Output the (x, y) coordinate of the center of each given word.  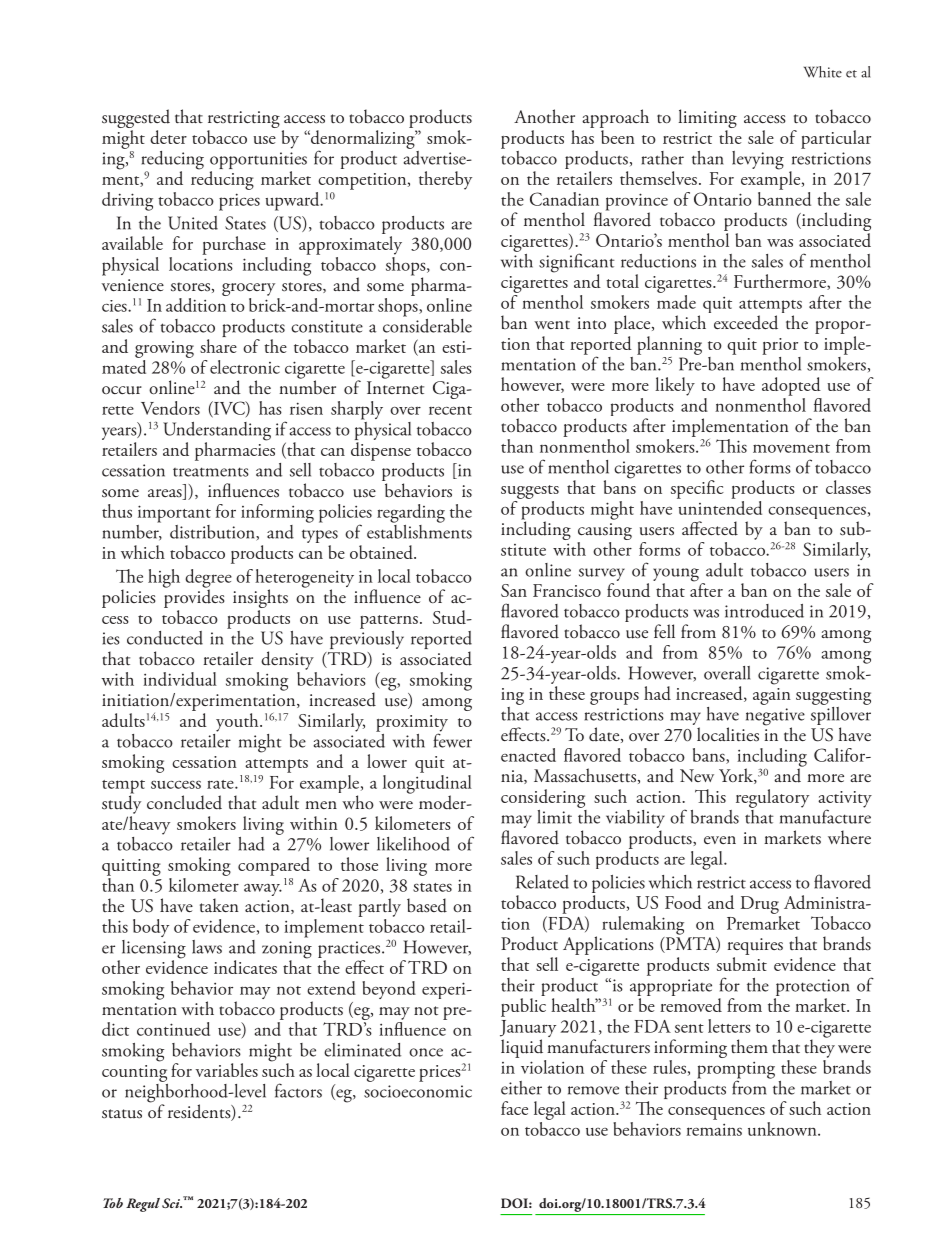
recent (450, 410)
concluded (184, 802)
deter (168, 137)
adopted (791, 386)
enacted (528, 755)
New (697, 775)
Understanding (217, 432)
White (823, 72)
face (514, 1108)
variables (226, 1070)
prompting (736, 1071)
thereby (445, 180)
